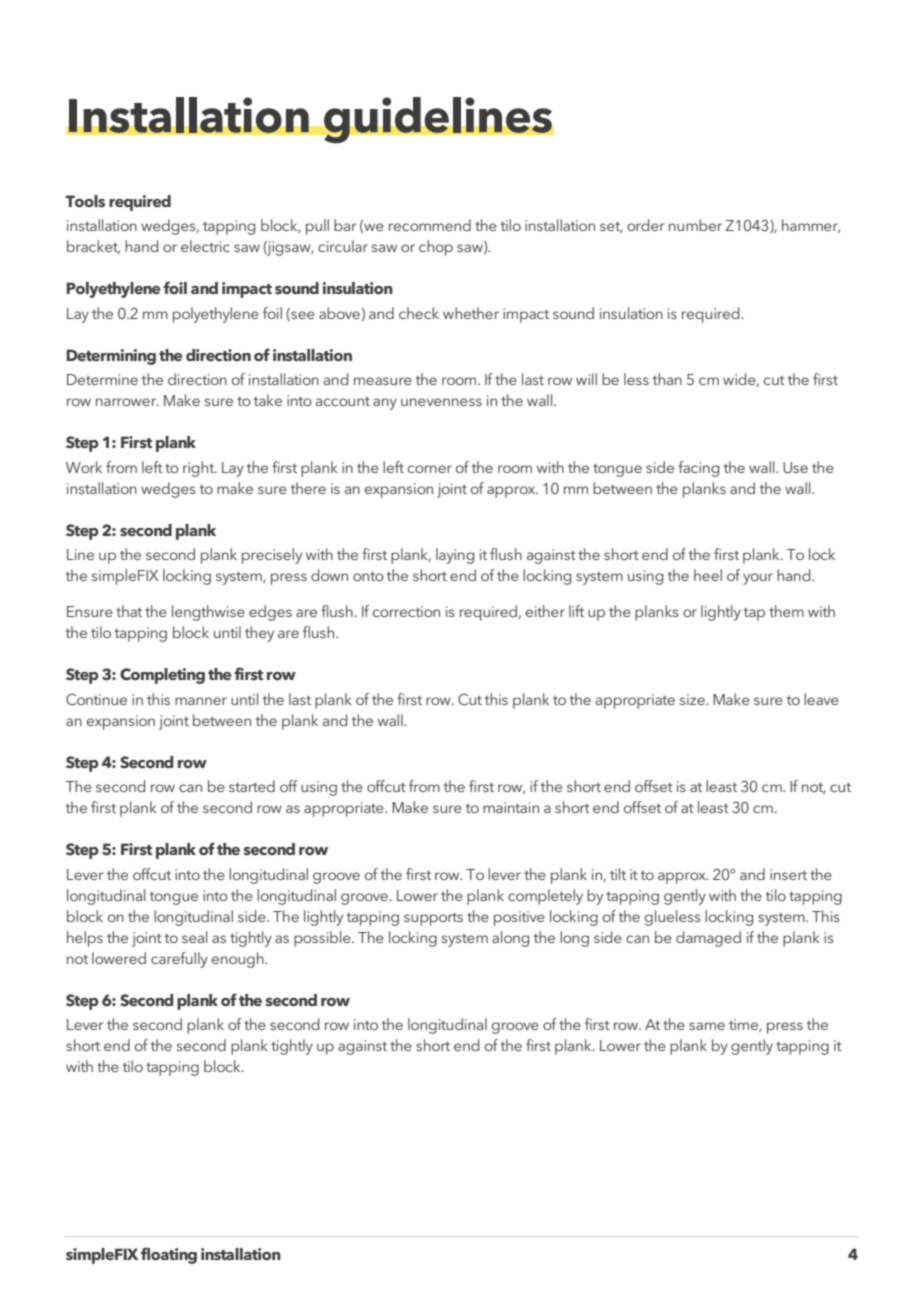 The height and width of the document is (1308, 924). I want to click on manner, so click(201, 701).
